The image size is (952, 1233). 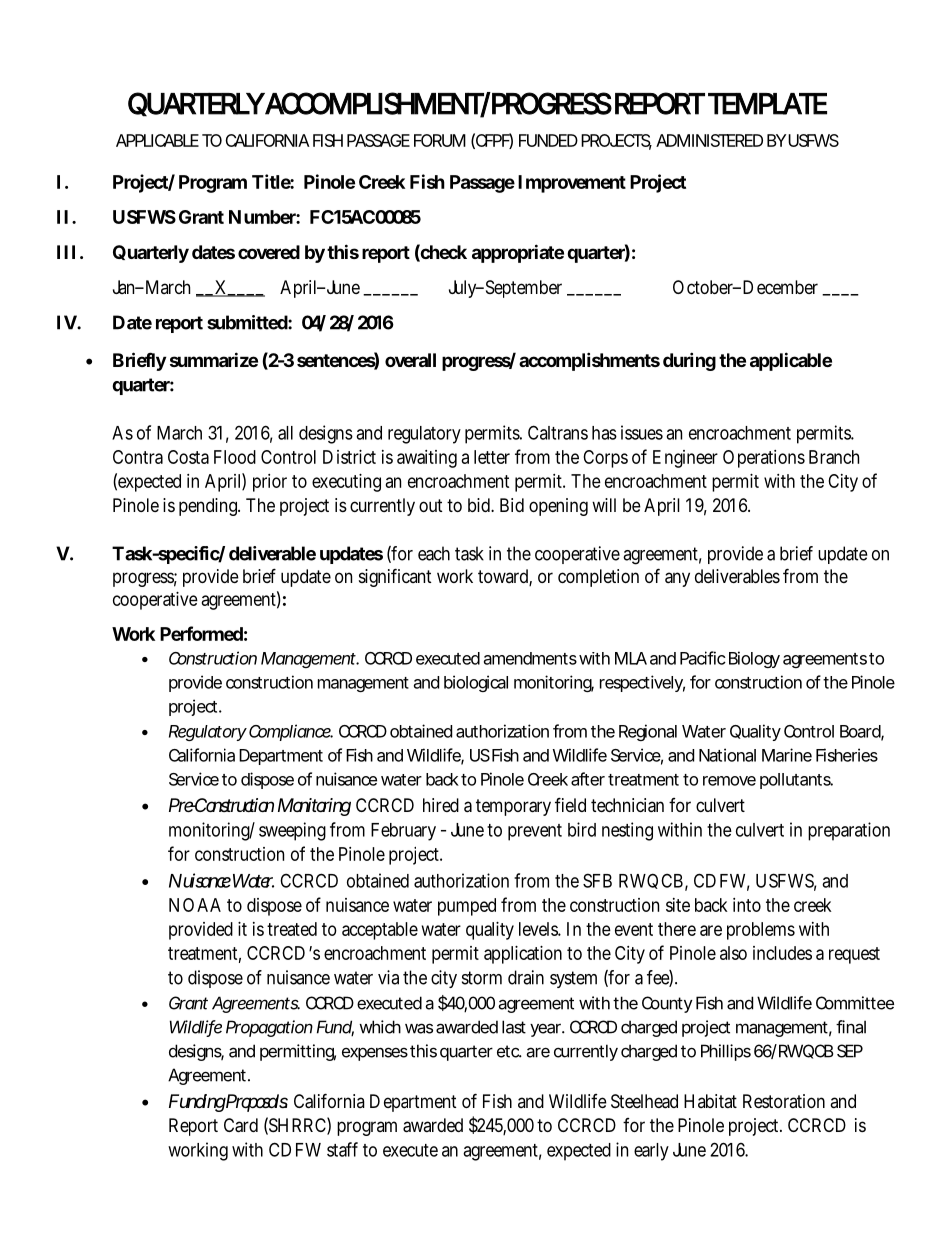 I want to click on Biology, so click(x=754, y=659).
